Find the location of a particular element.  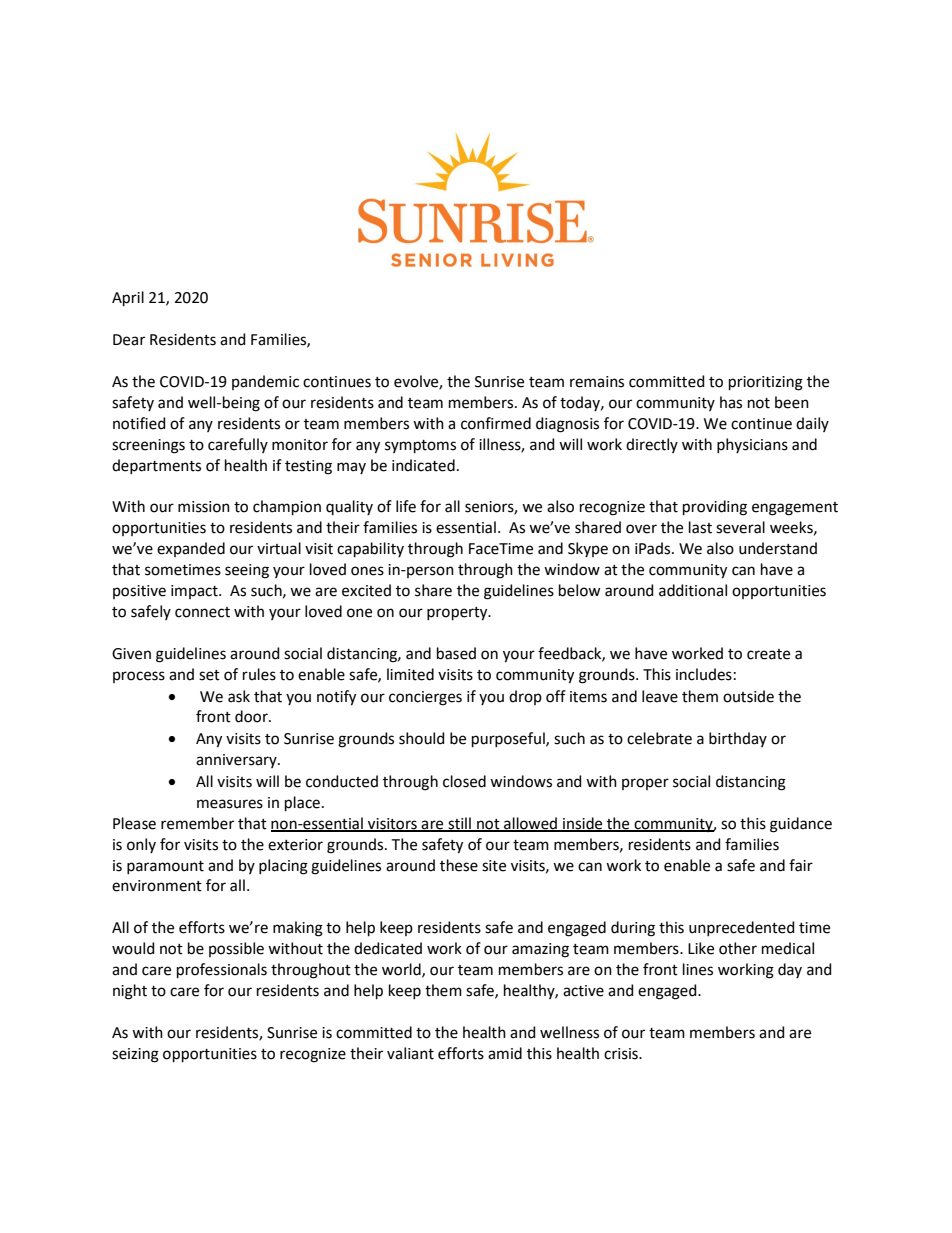

prioritizing is located at coordinates (766, 383).
